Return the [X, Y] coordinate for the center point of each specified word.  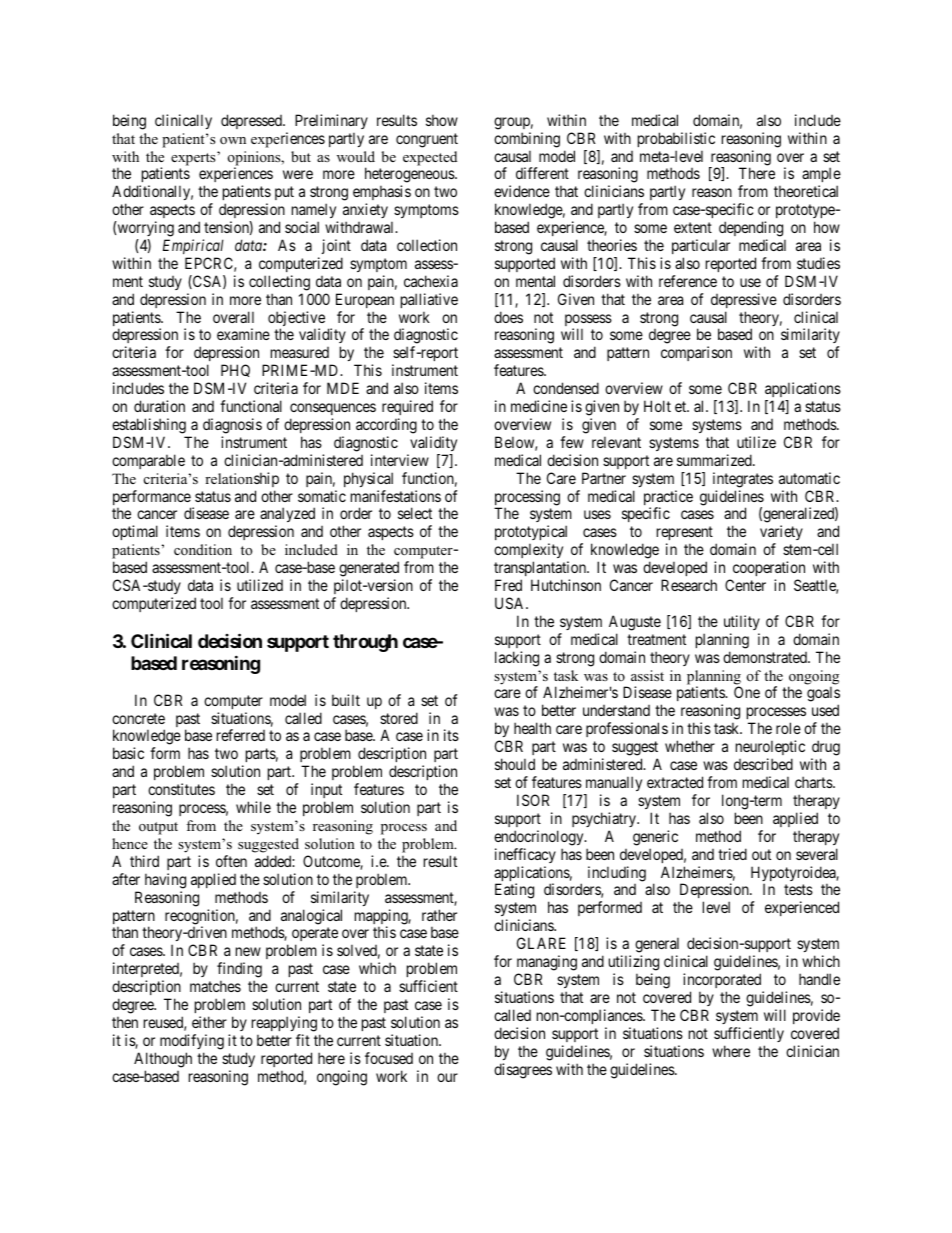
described [763, 764]
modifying [192, 1042]
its [451, 735]
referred [241, 735]
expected [430, 158]
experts [194, 159]
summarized [715, 460]
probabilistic [676, 139]
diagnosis [232, 426]
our [447, 1077]
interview [400, 460]
